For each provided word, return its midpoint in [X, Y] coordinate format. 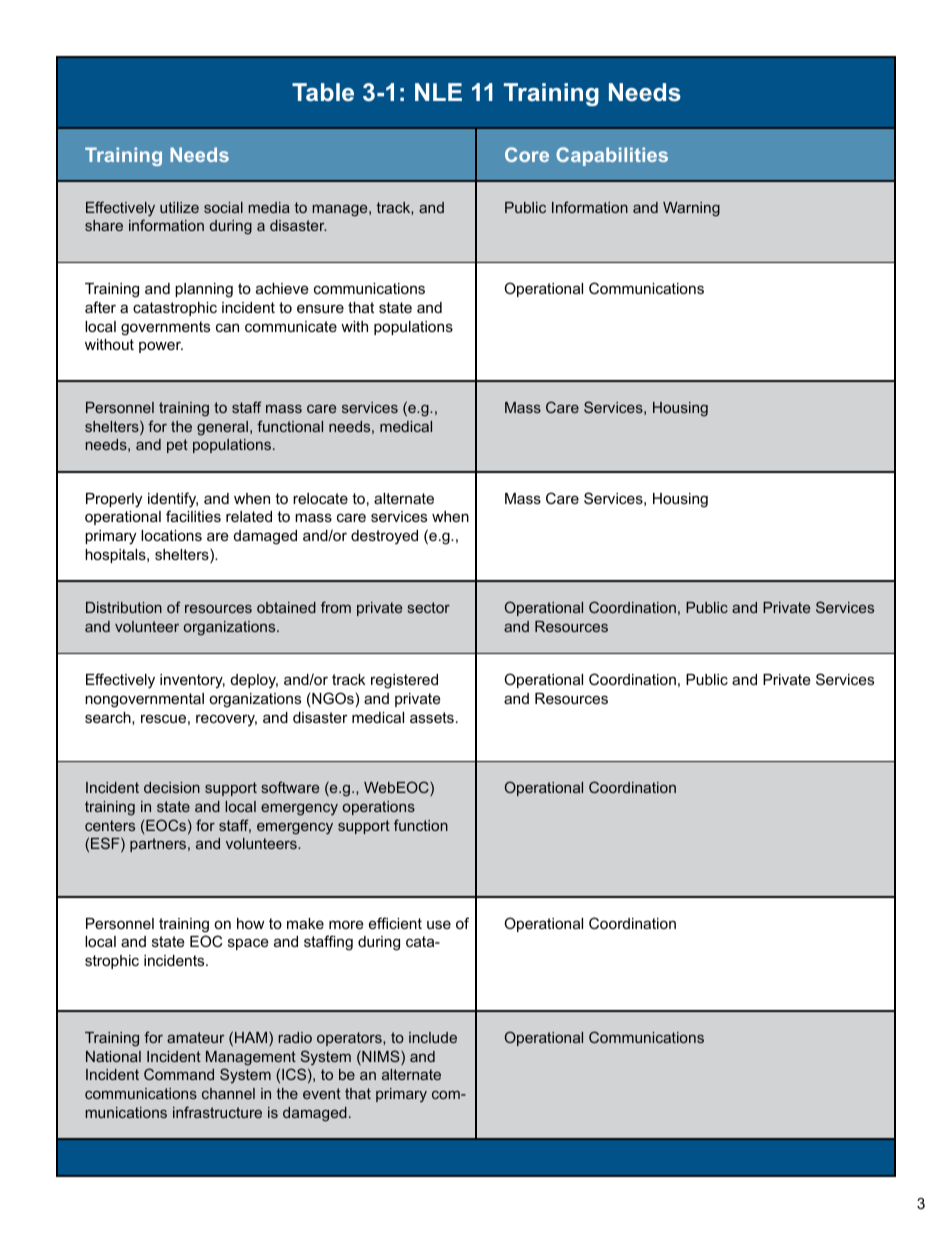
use [439, 924]
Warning [691, 209]
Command [179, 1074]
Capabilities [612, 156]
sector [429, 607]
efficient [395, 923]
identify [173, 500]
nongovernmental [144, 700]
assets [432, 717]
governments [165, 328]
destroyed [384, 537]
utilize [179, 207]
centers [110, 825]
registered [404, 681]
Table [323, 92]
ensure [320, 308]
